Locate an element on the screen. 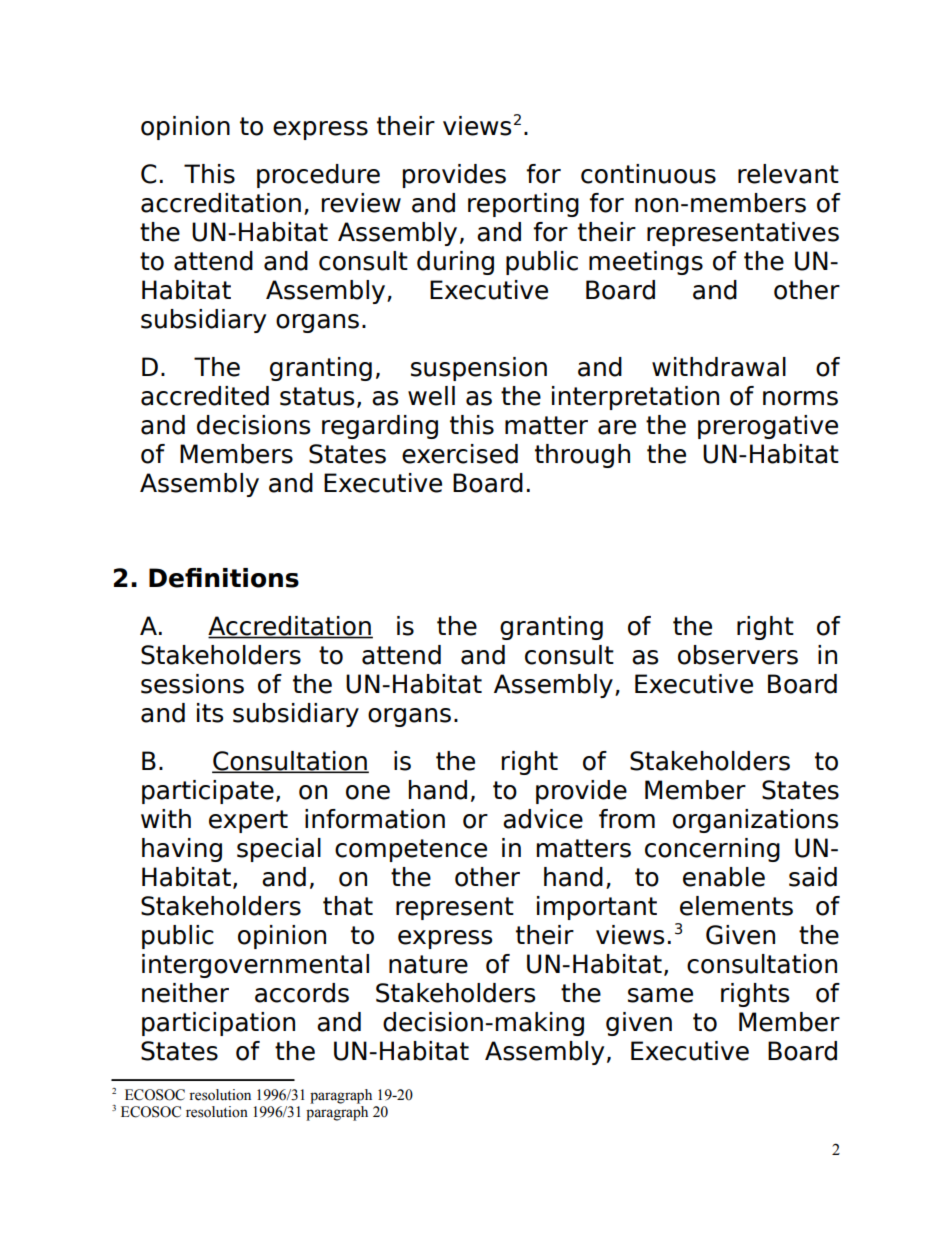  reporting is located at coordinates (523, 205).
